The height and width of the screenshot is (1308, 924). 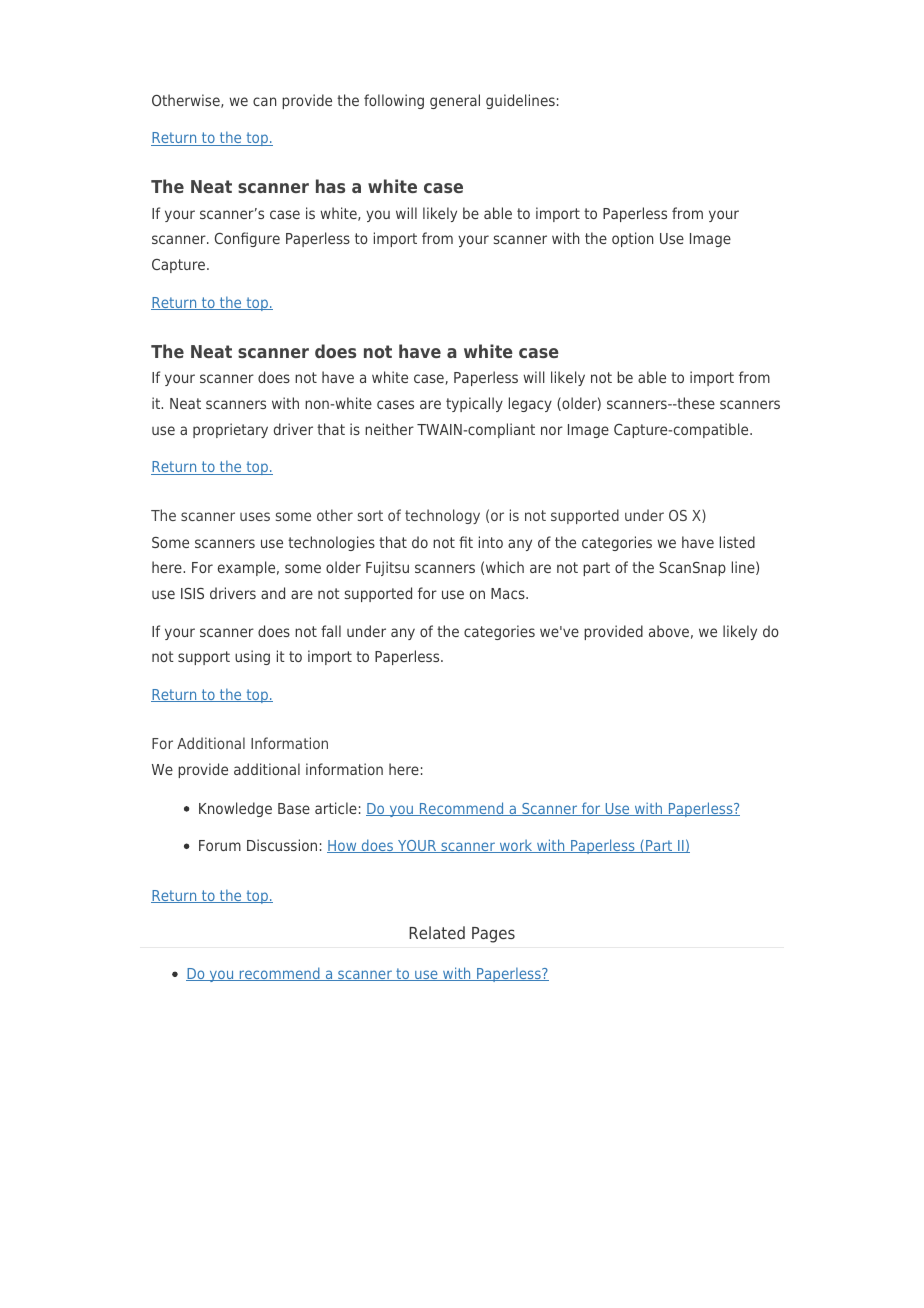 What do you see at coordinates (330, 186) in the screenshot?
I see `has` at bounding box center [330, 186].
